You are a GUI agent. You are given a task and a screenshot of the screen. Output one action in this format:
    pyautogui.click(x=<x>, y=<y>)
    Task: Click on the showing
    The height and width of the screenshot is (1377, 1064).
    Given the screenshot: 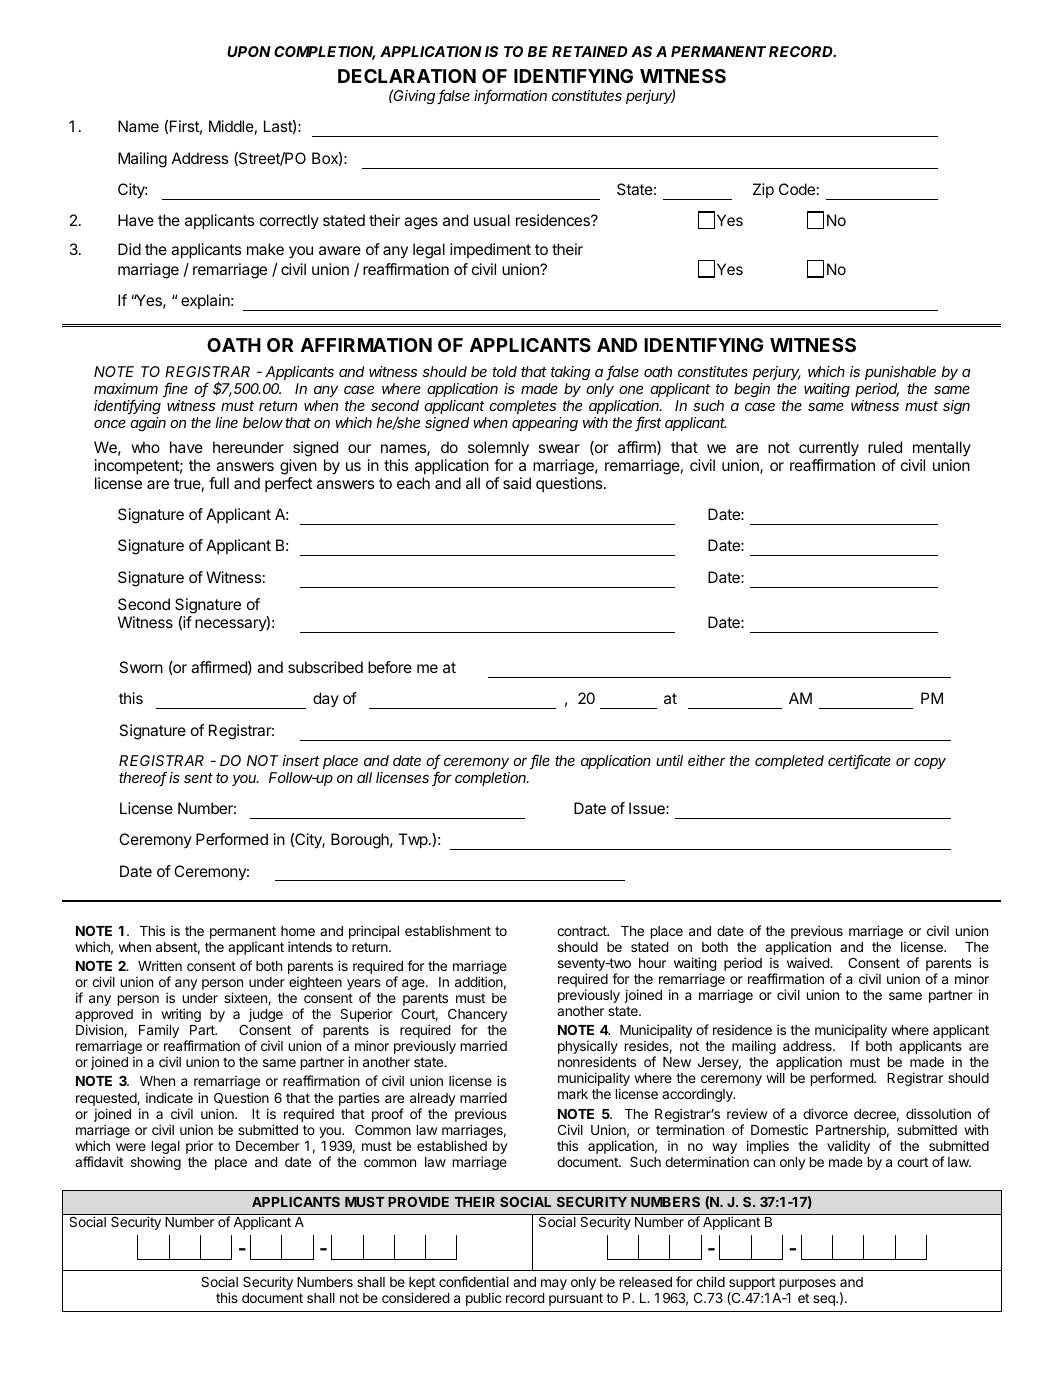 What is the action you would take?
    pyautogui.click(x=156, y=1163)
